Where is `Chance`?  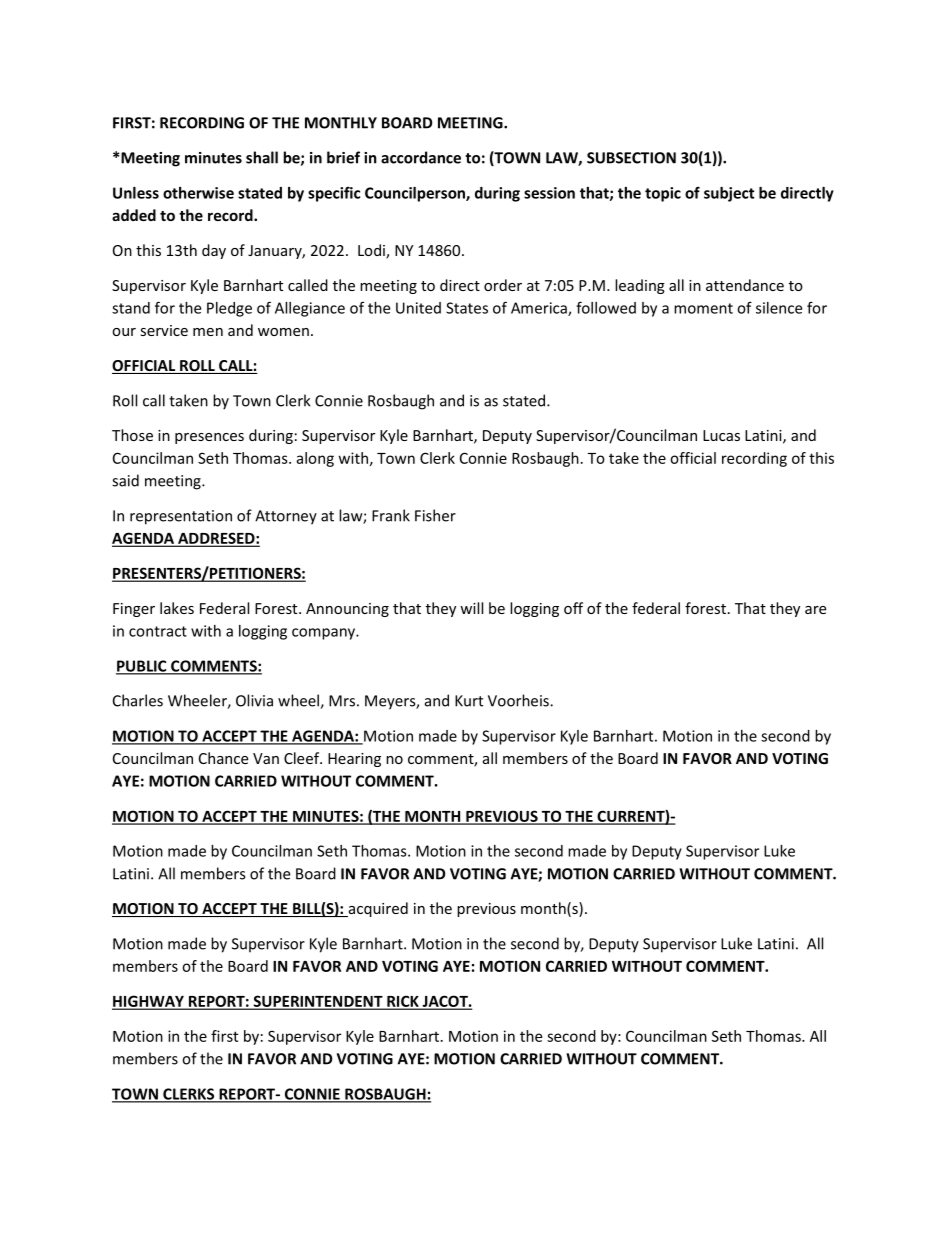
Chance is located at coordinates (223, 758).
